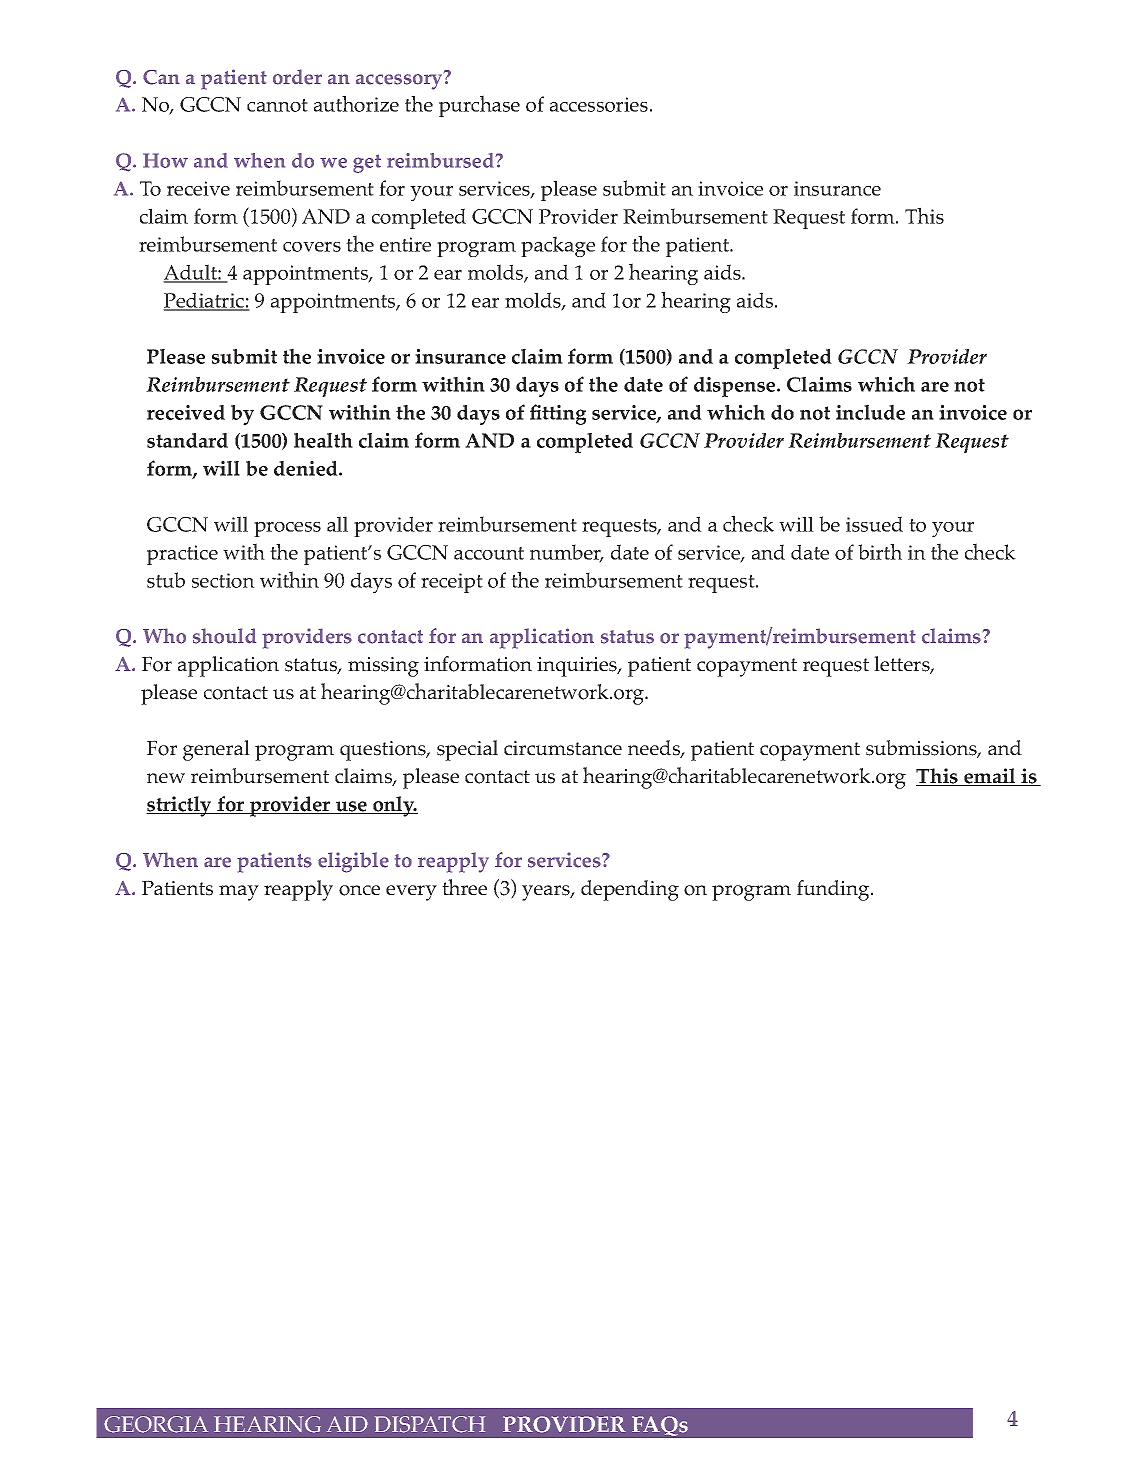 The height and width of the screenshot is (1477, 1141). Describe the element at coordinates (307, 468) in the screenshot. I see `denied` at that location.
